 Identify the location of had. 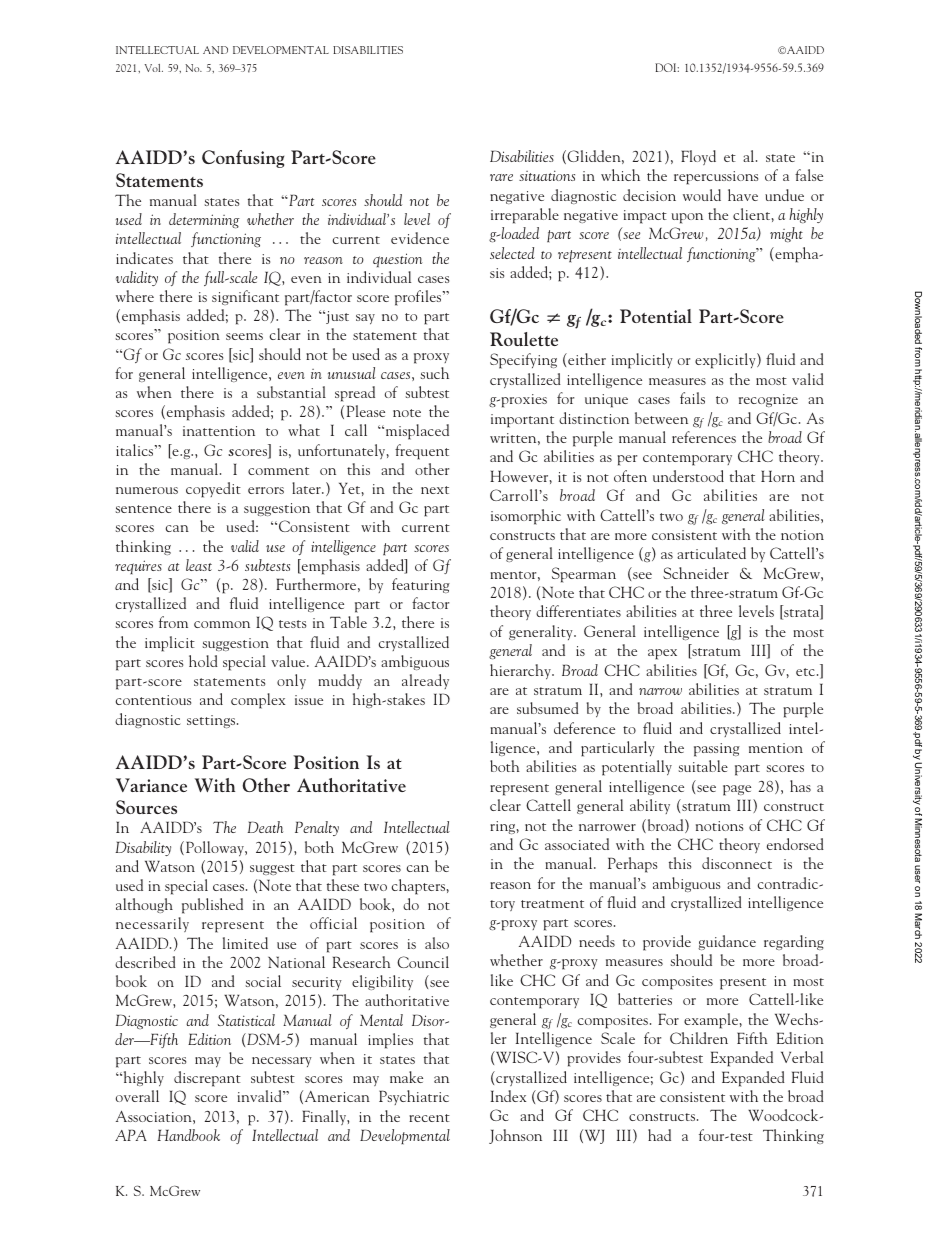
(659, 1135).
